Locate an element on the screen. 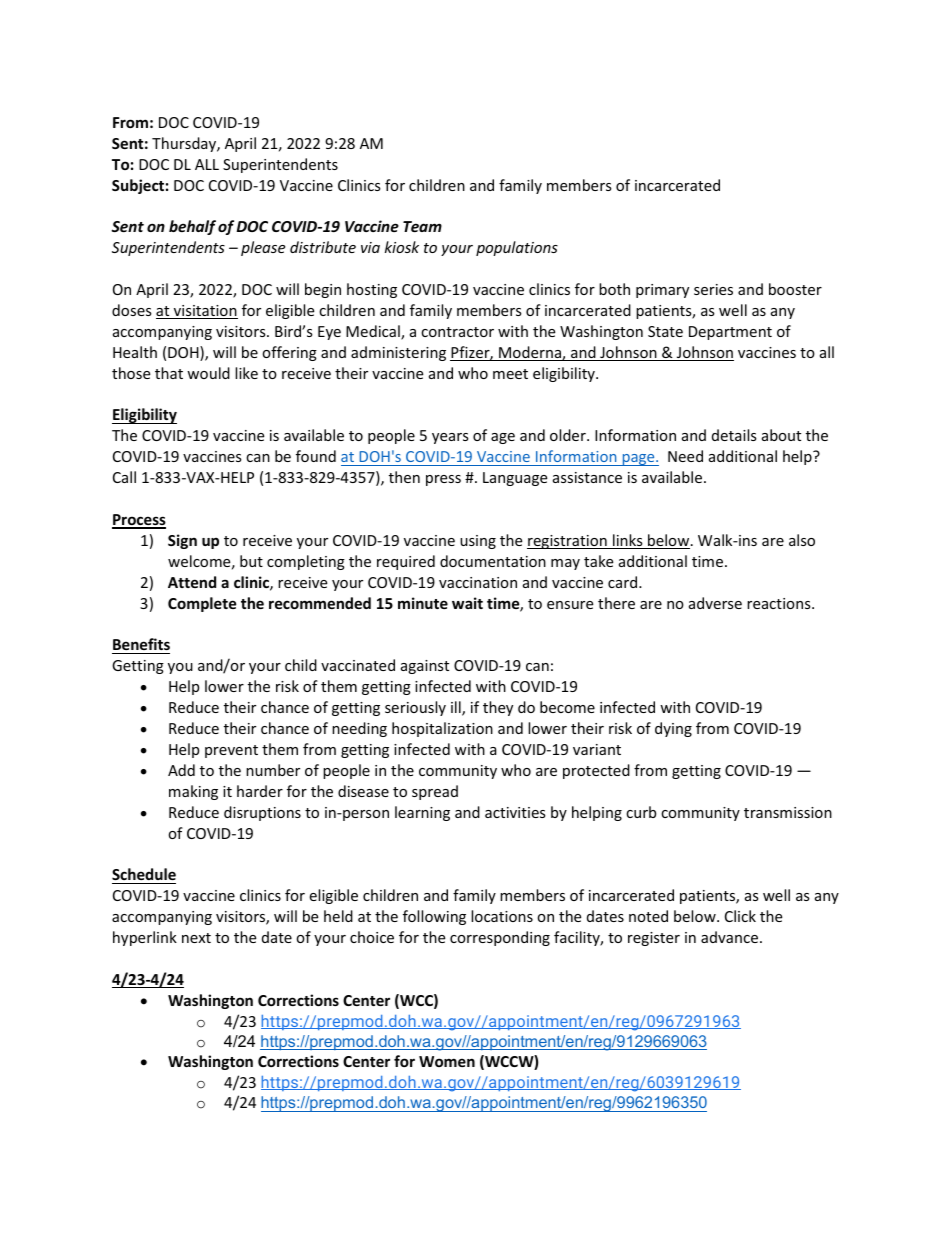  next is located at coordinates (196, 938).
